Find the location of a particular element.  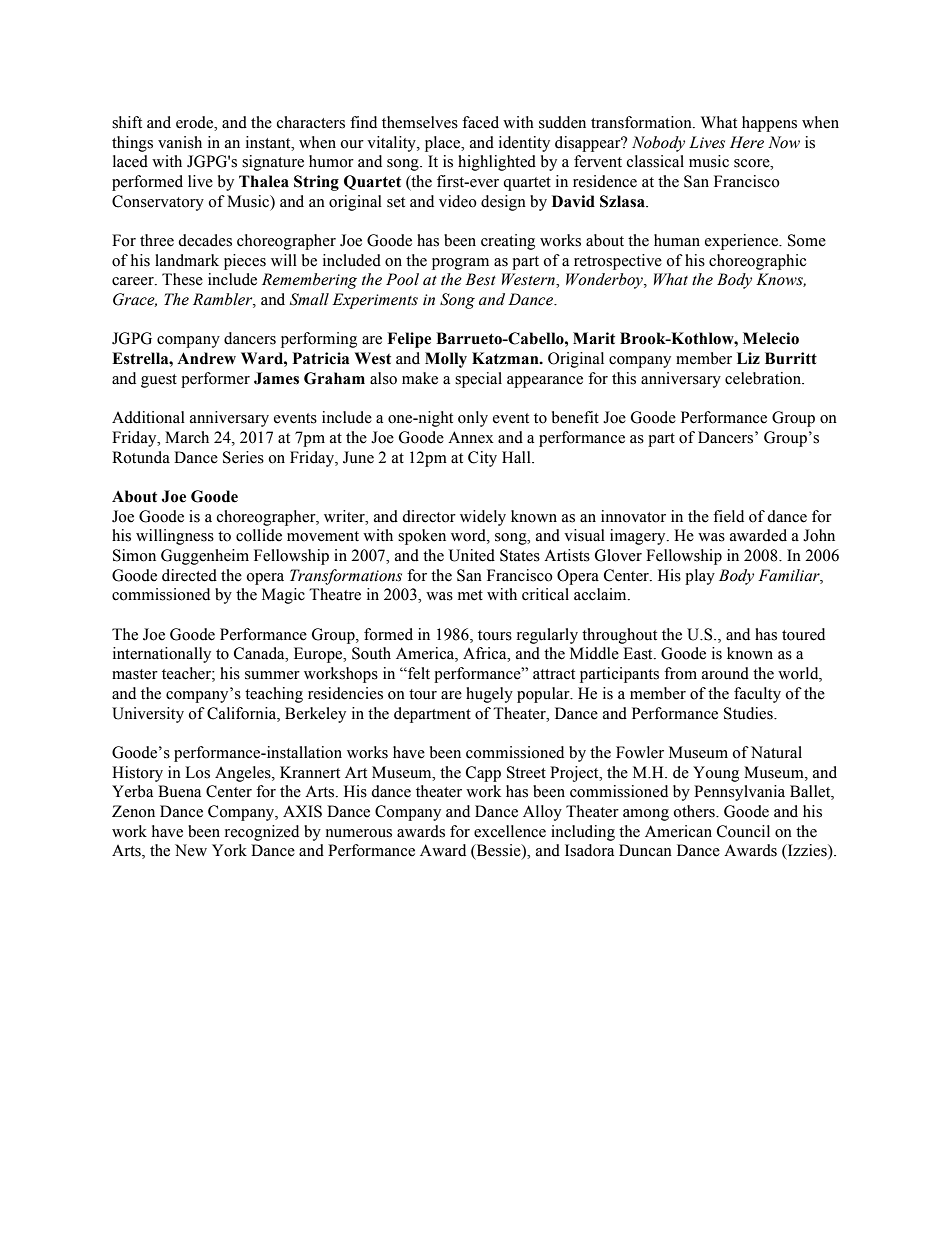

field is located at coordinates (728, 516).
